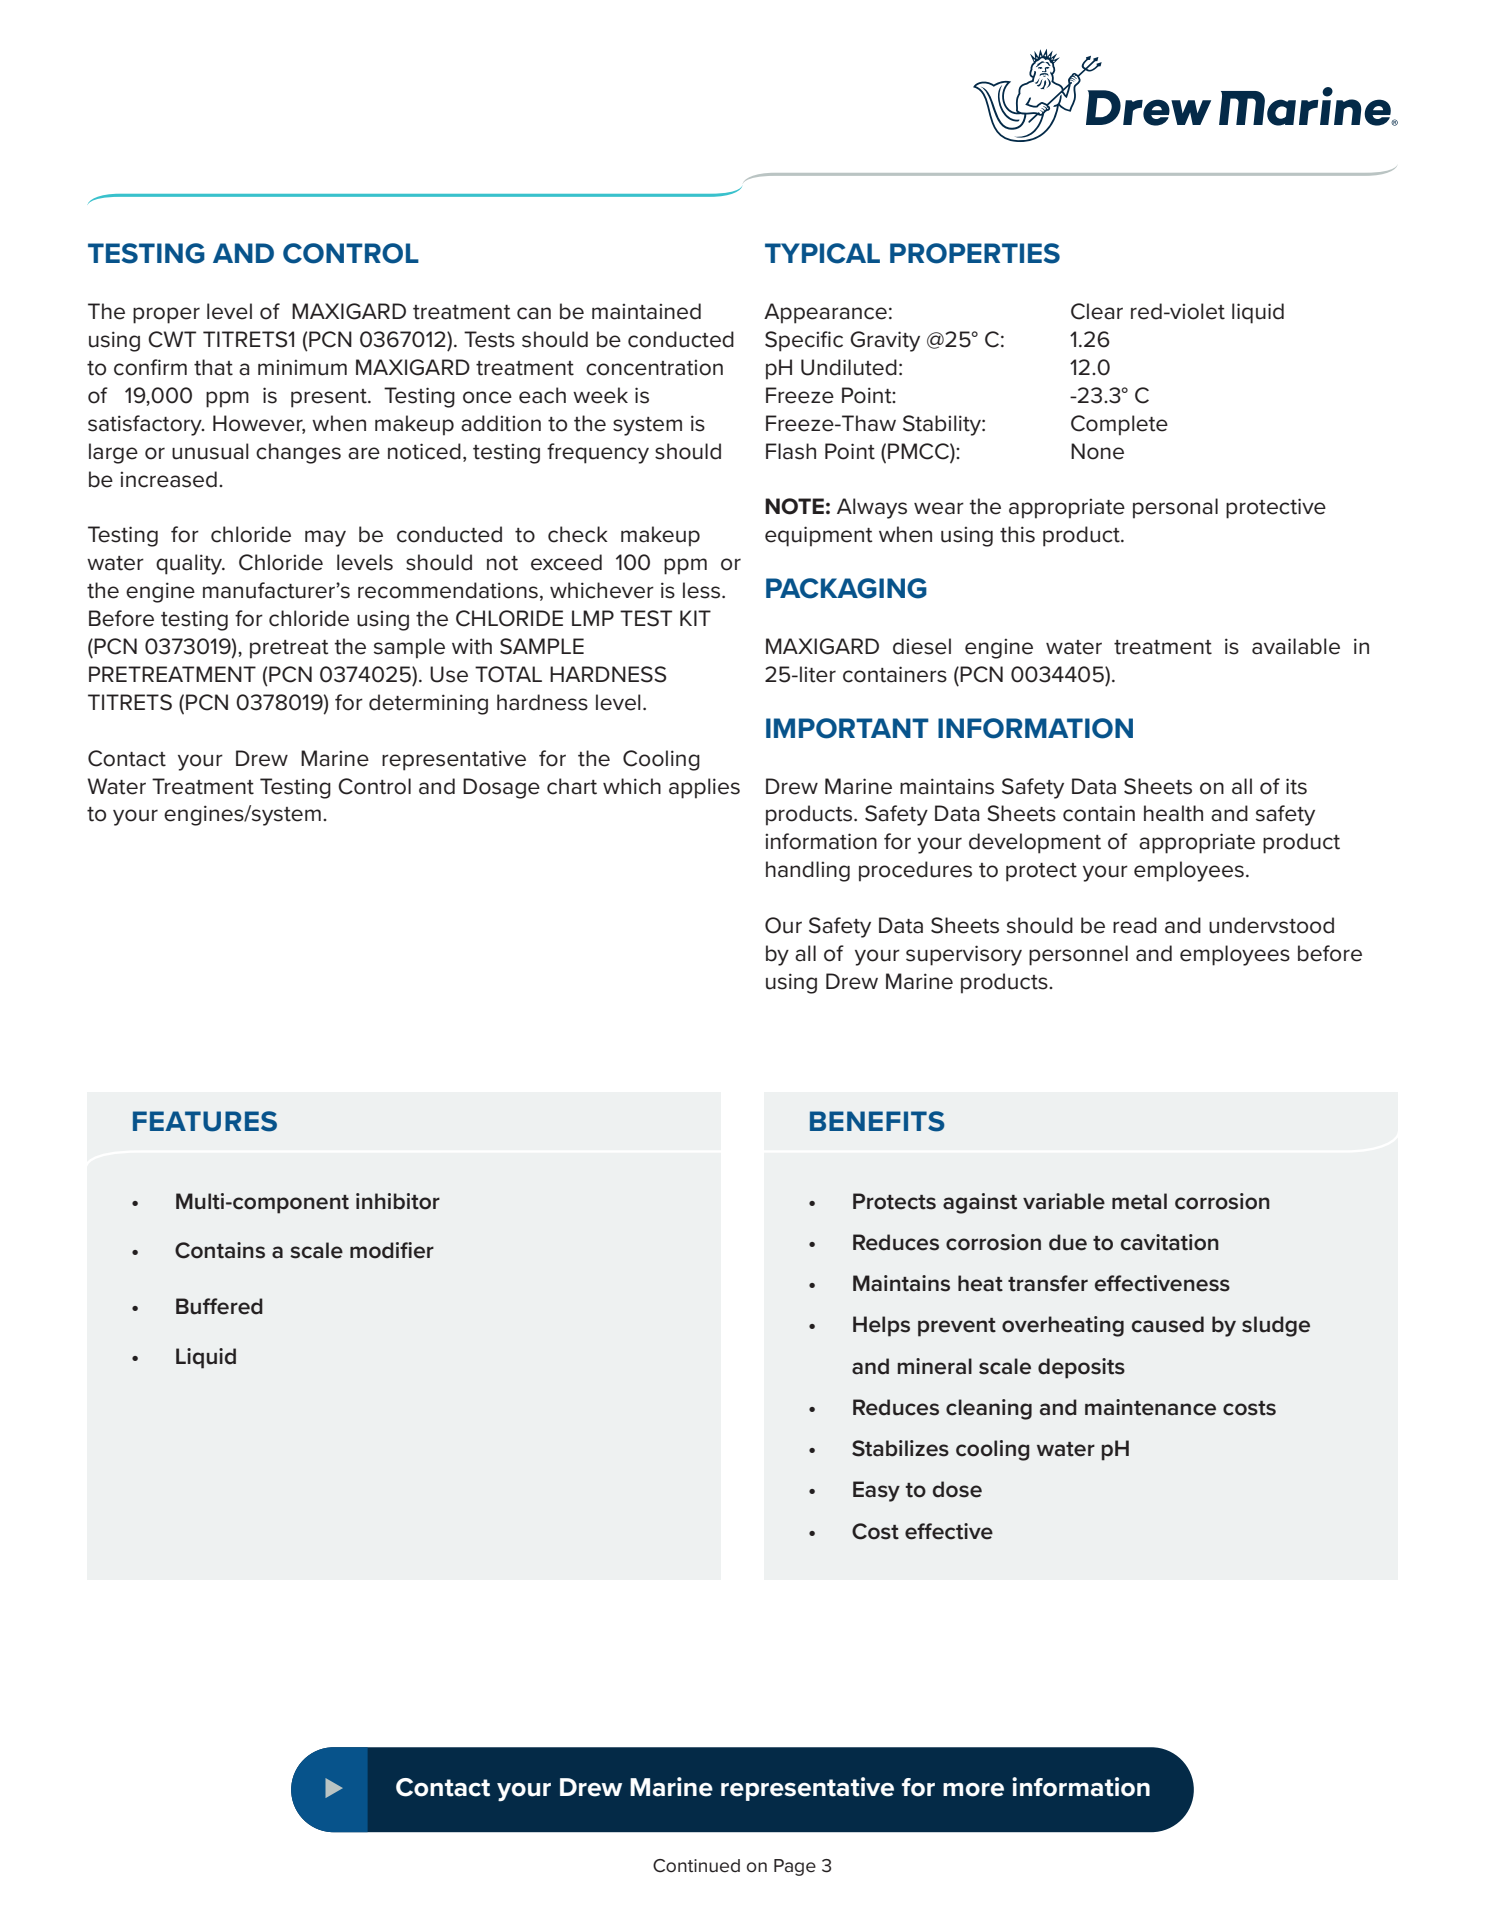  Describe the element at coordinates (1078, 955) in the page. I see `personnel` at that location.
